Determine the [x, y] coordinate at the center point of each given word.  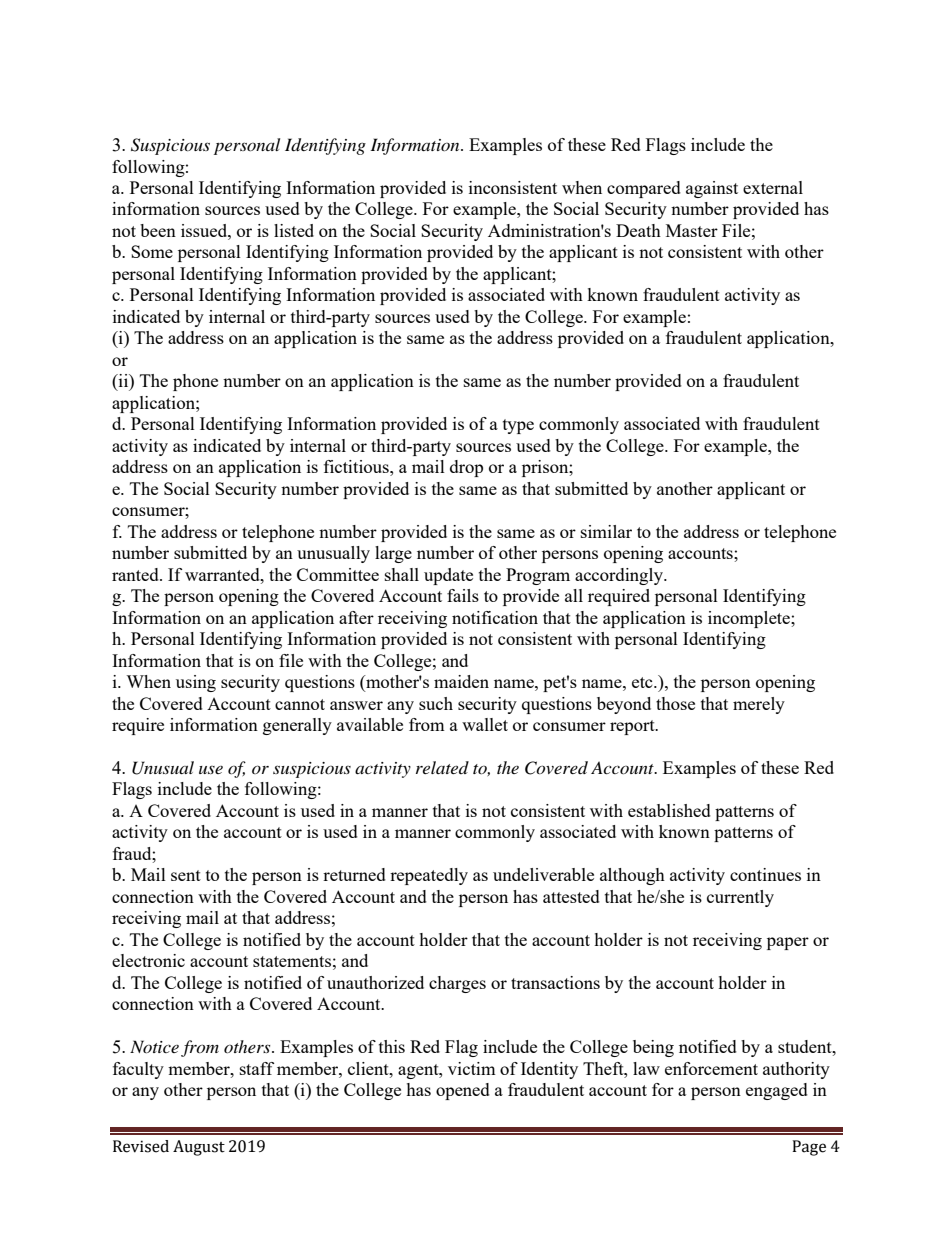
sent [186, 875]
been [158, 230]
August [199, 1148]
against [712, 189]
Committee [338, 574]
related [442, 767]
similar [606, 531]
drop [466, 468]
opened [463, 1091]
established [669, 810]
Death [638, 230]
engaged [777, 1091]
